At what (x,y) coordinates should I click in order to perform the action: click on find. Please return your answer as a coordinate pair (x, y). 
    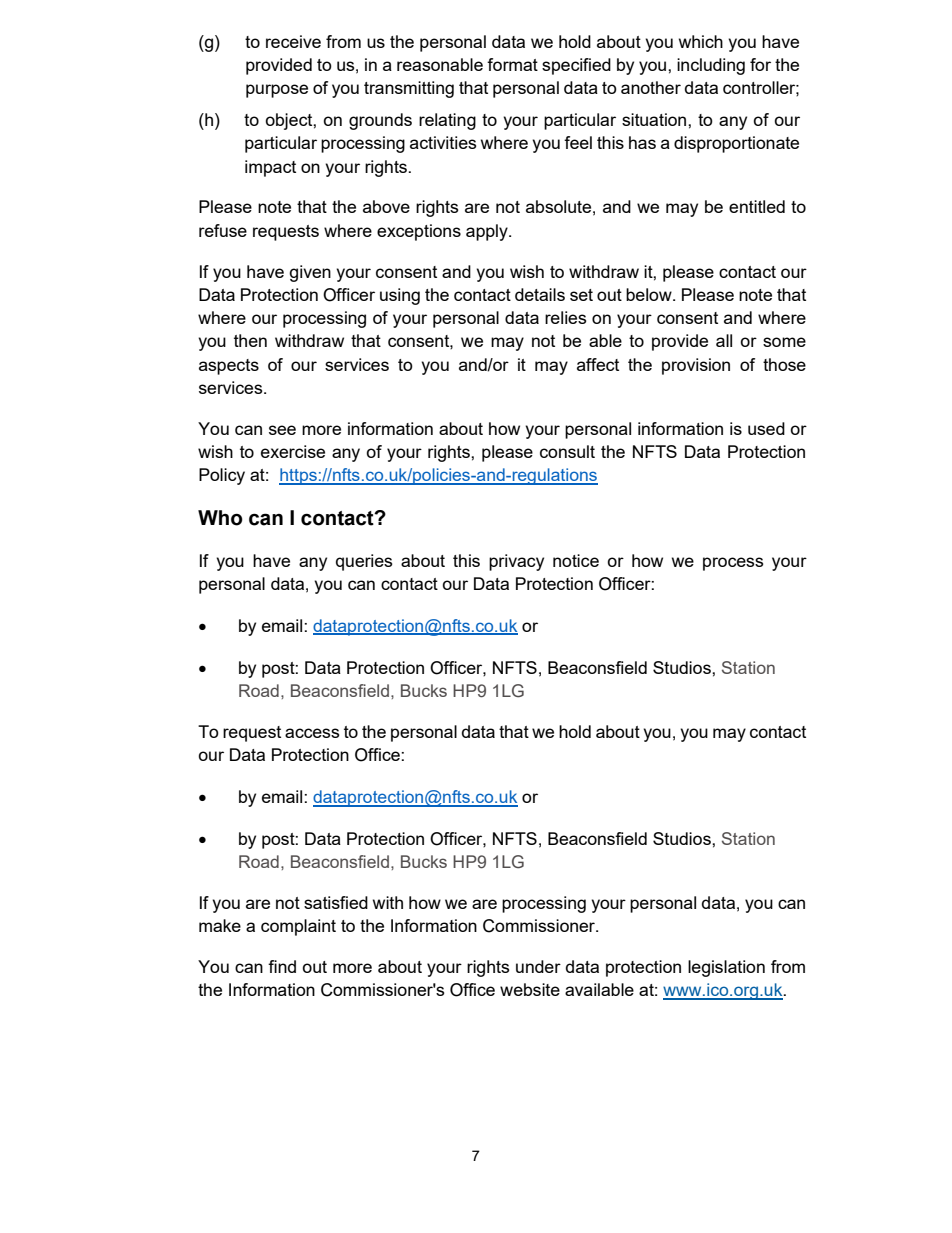
    Looking at the image, I should click on (282, 966).
